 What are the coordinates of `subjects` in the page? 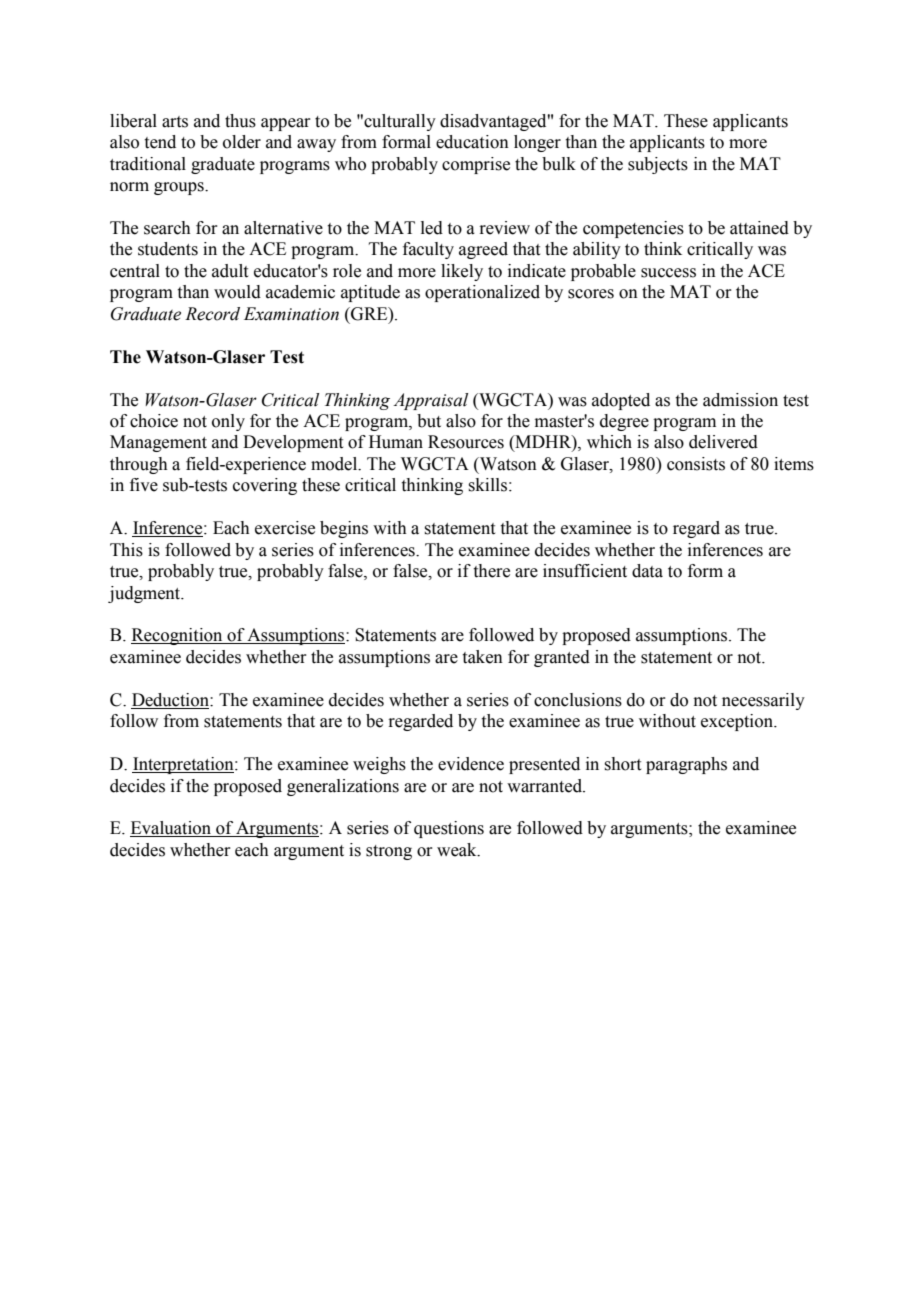 It's located at (658, 165).
